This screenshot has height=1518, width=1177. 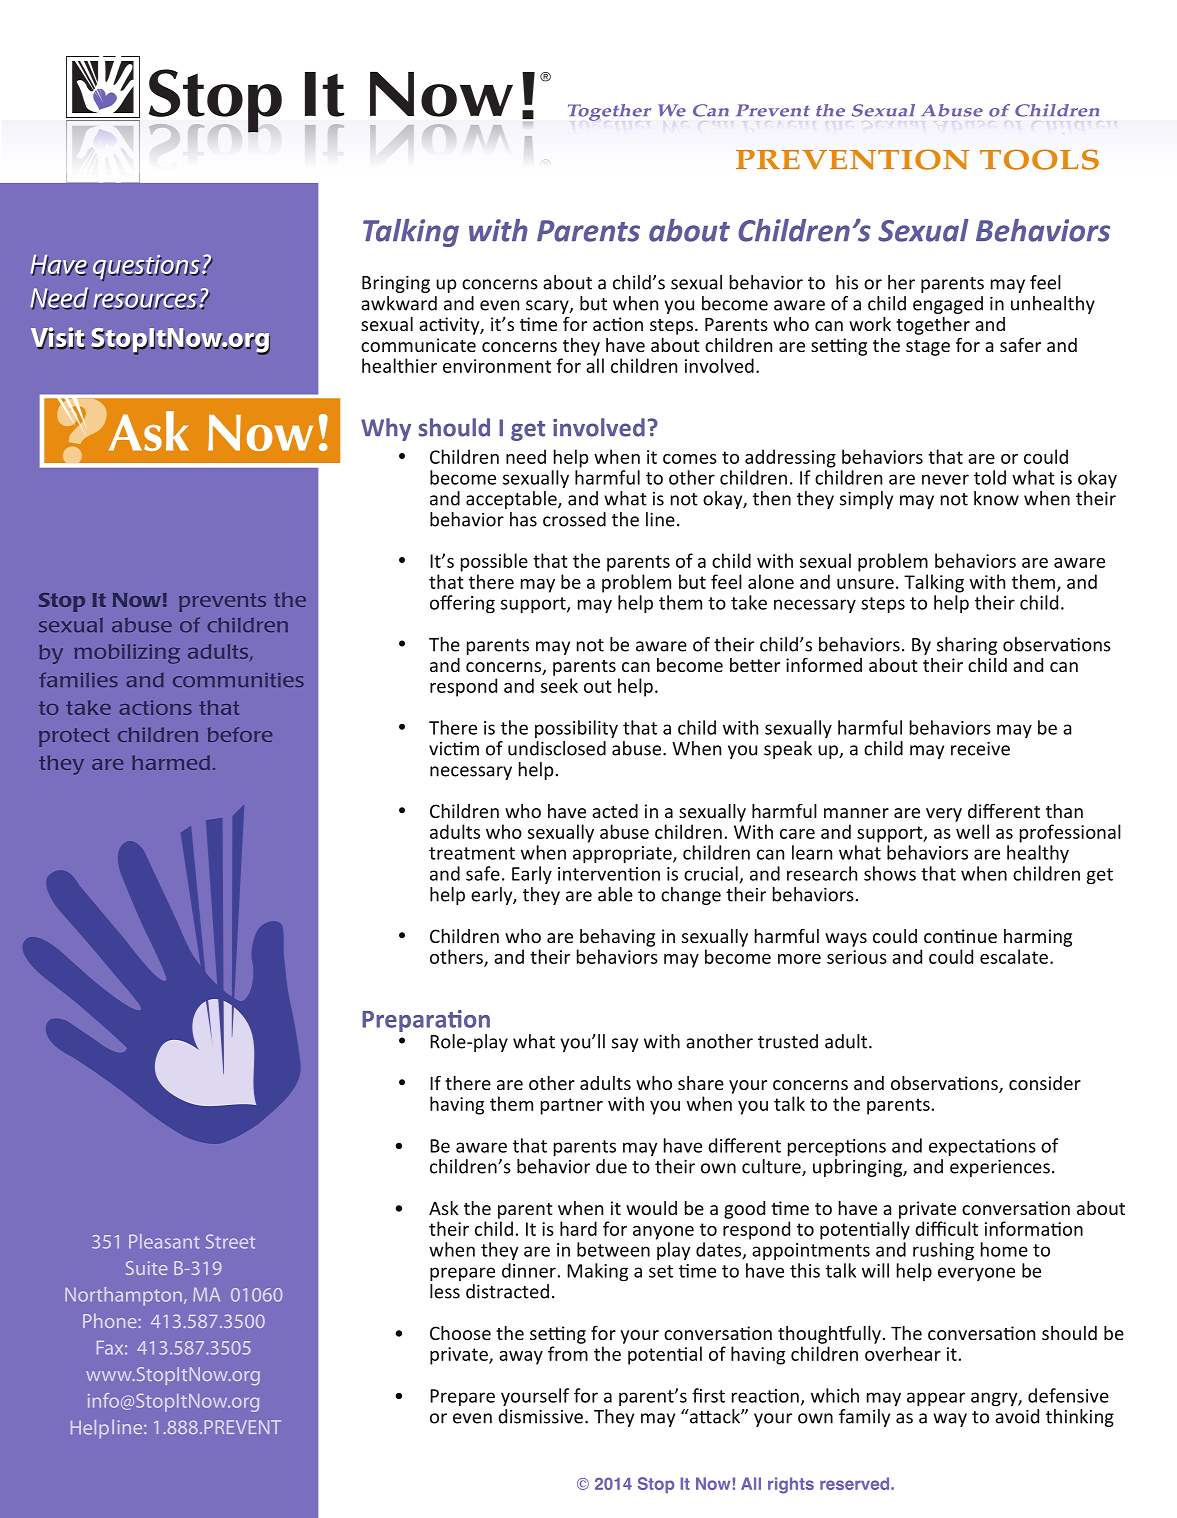 I want to click on victim, so click(x=454, y=748).
